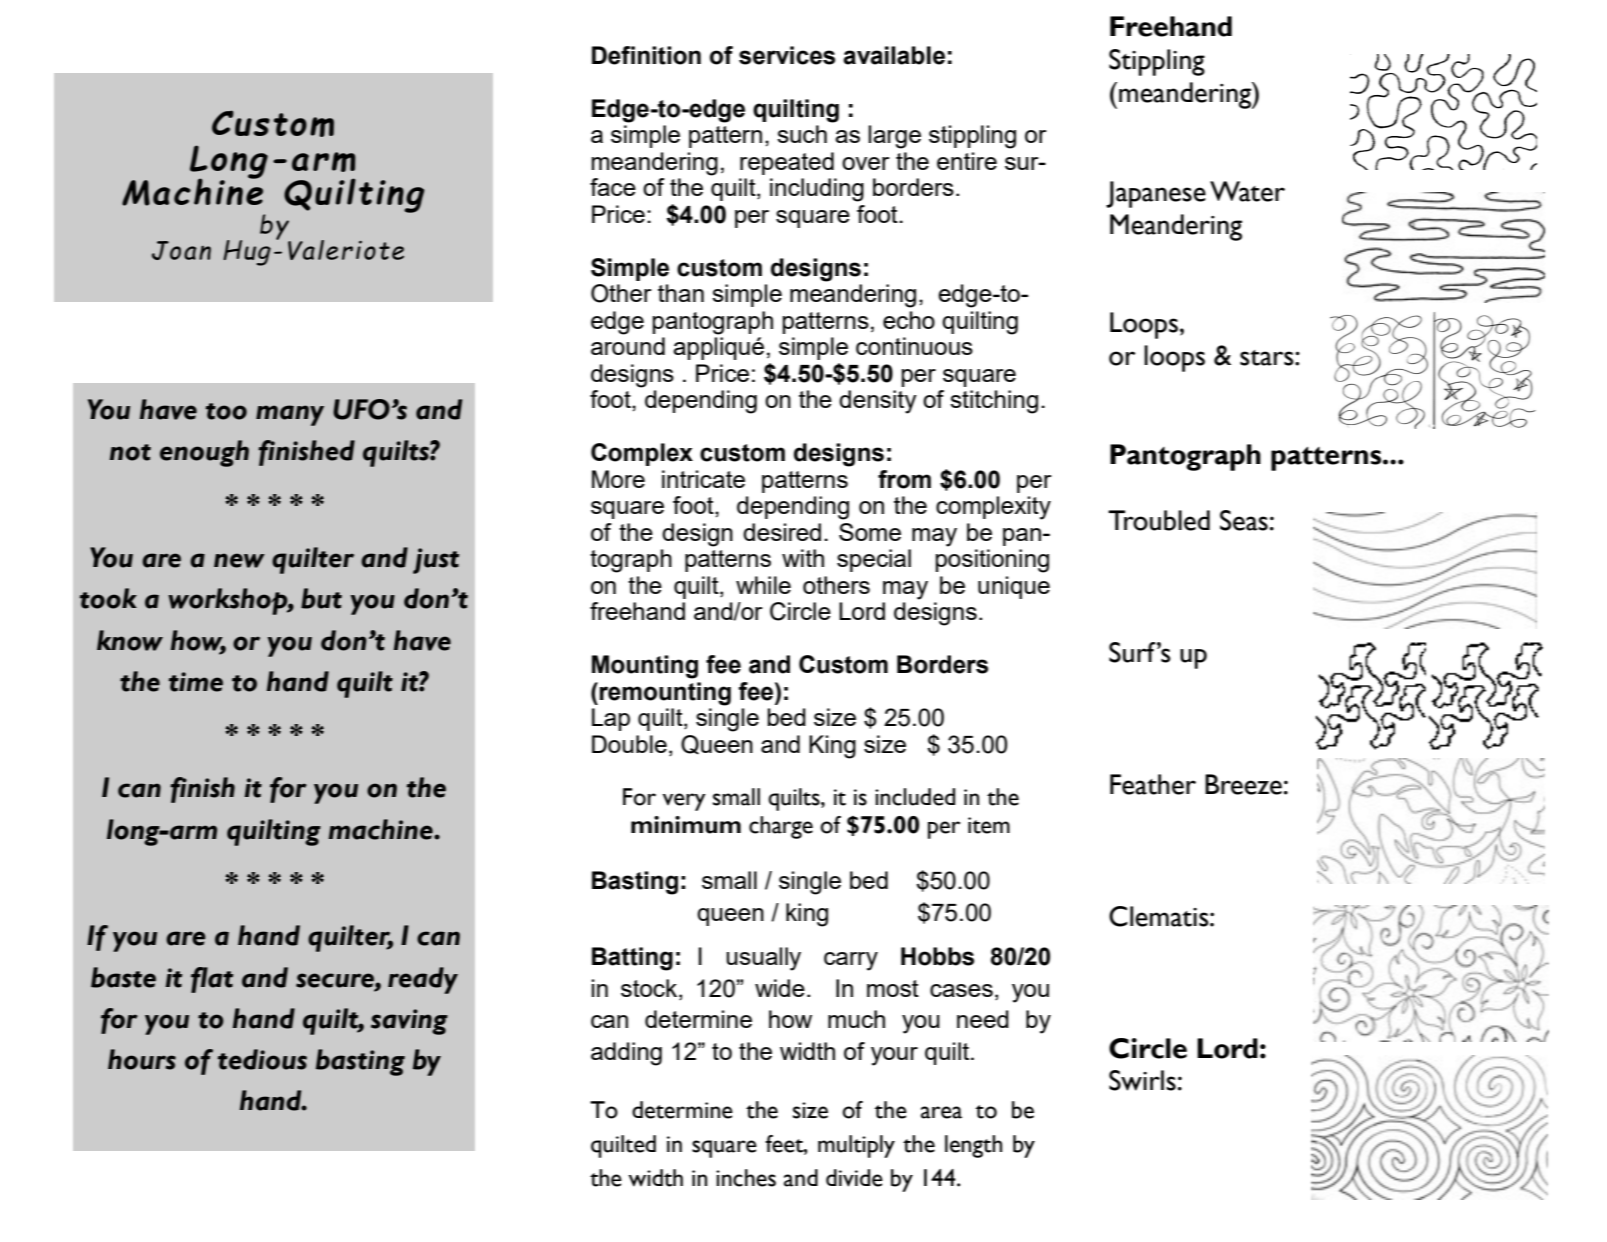 This screenshot has height=1242, width=1607. I want to click on stitching, so click(994, 402).
